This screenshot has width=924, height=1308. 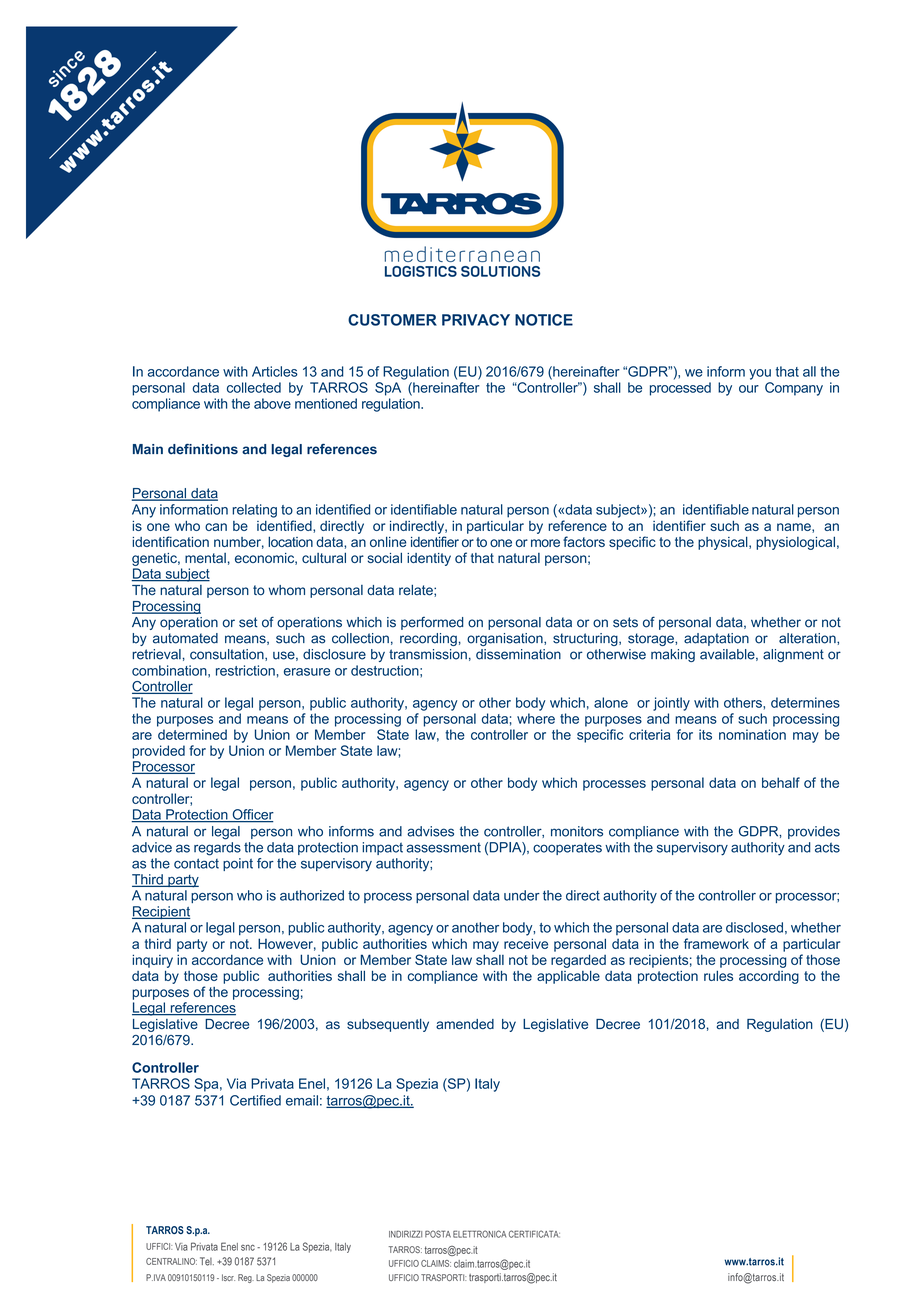 What do you see at coordinates (476, 320) in the screenshot?
I see `PRIVACY` at bounding box center [476, 320].
